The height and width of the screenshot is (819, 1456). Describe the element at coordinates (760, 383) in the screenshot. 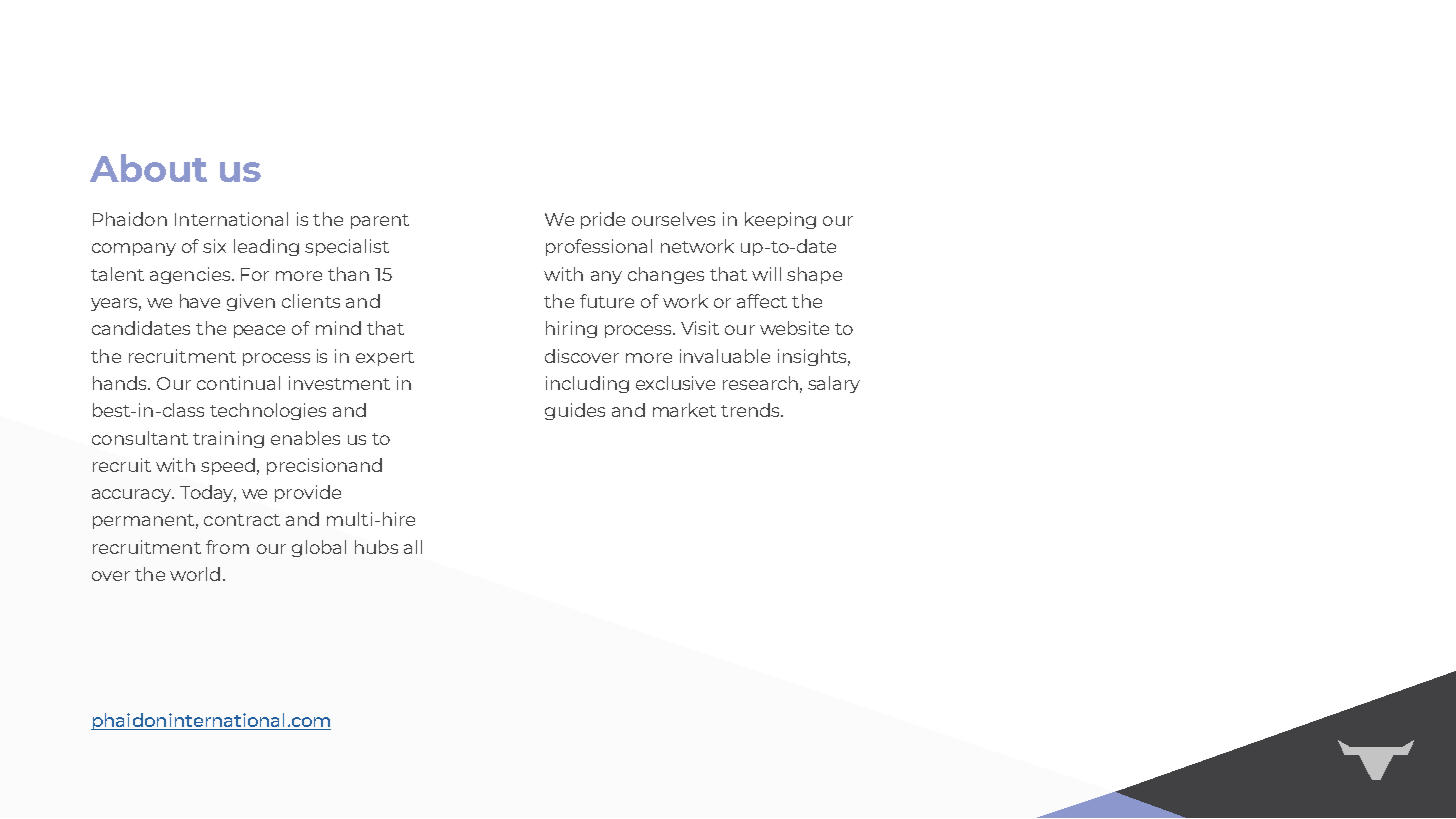

I see `research` at that location.
